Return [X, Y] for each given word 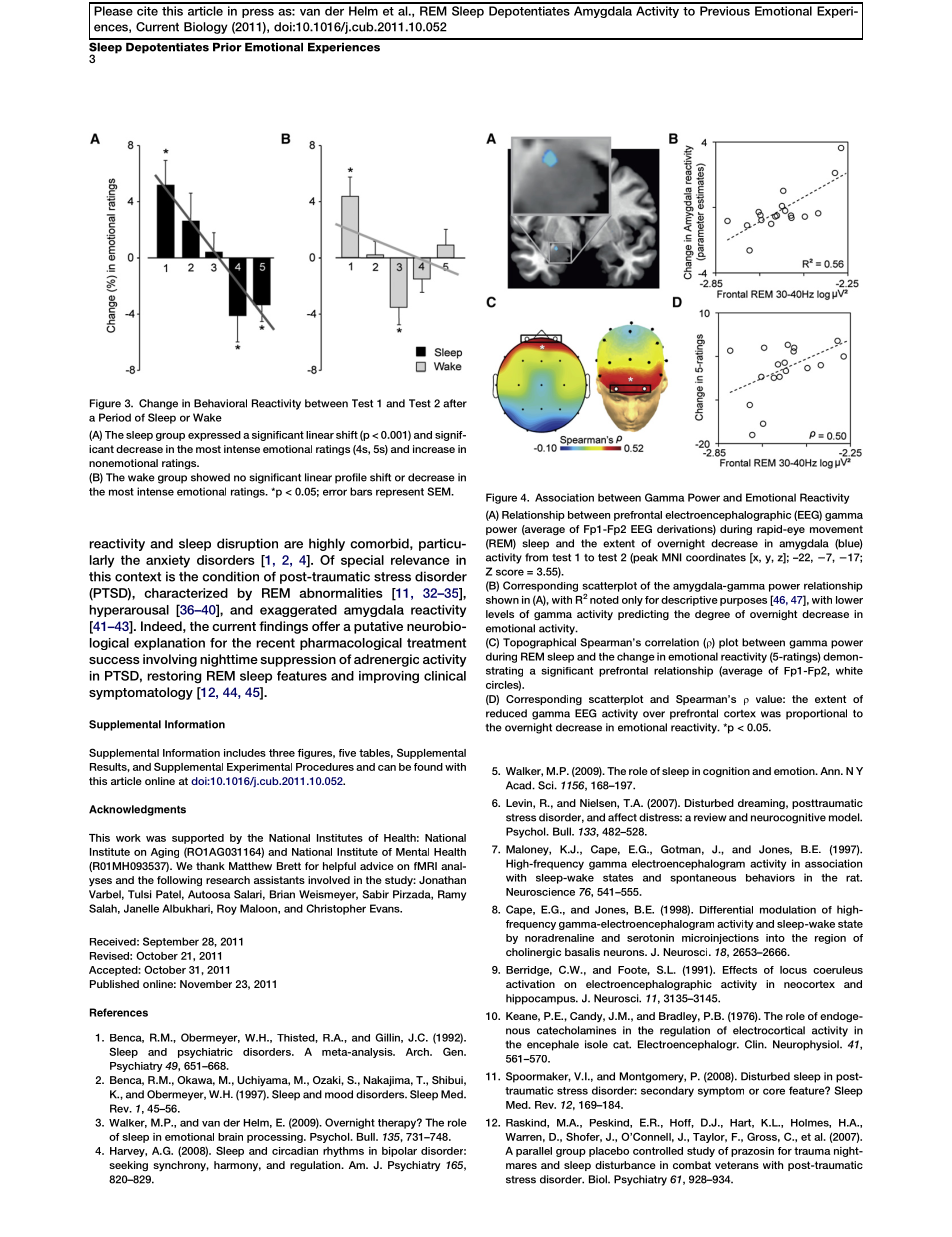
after [455, 403]
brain [230, 1137]
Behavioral [220, 403]
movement [836, 529]
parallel [534, 1152]
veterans [737, 1165]
